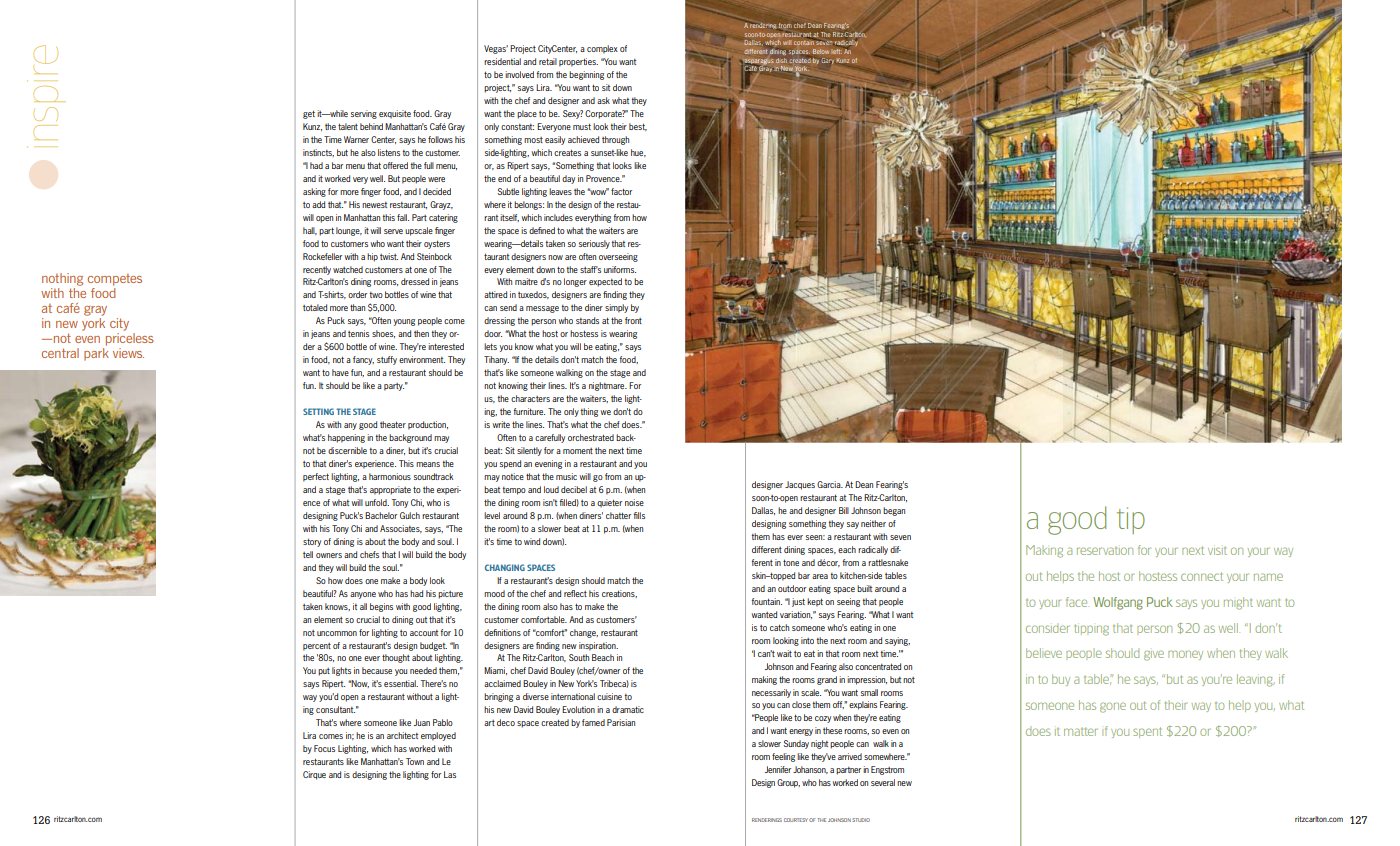 The height and width of the page is (846, 1400). Describe the element at coordinates (602, 49) in the page. I see `complex` at that location.
